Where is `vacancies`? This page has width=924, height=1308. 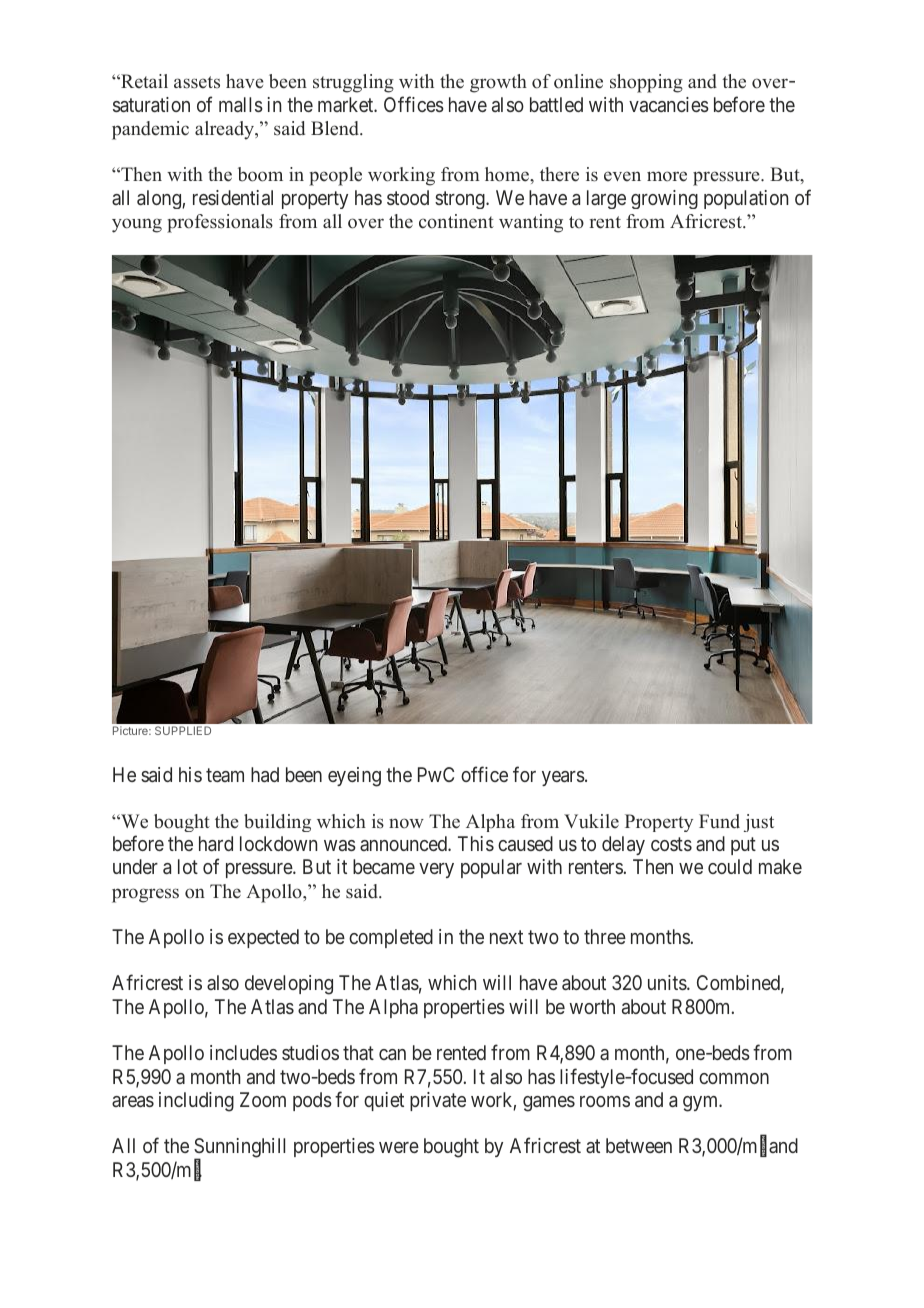 vacancies is located at coordinates (669, 104).
